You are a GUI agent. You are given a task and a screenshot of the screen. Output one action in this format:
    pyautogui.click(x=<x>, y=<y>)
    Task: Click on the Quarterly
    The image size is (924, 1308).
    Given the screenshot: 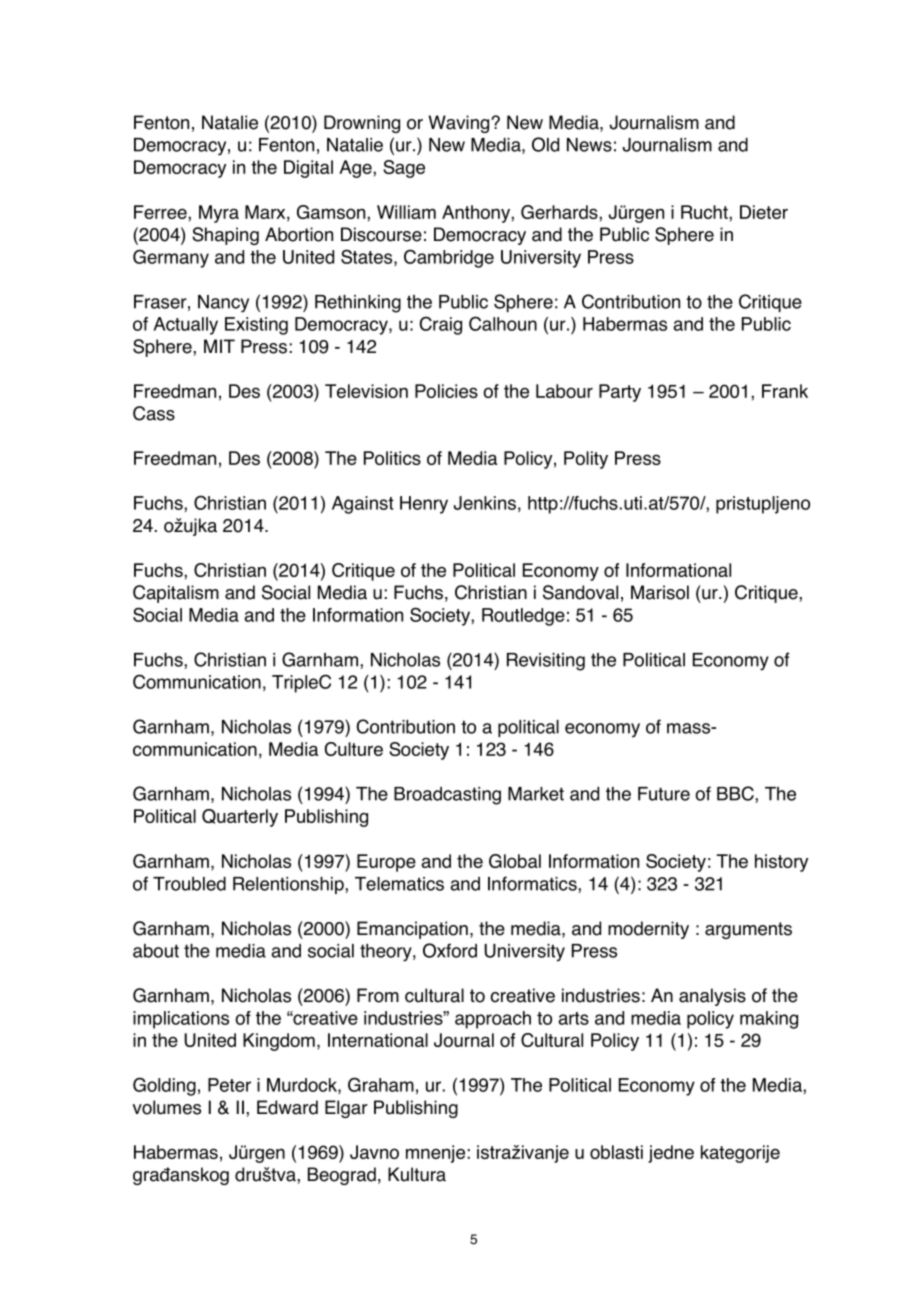 What is the action you would take?
    pyautogui.click(x=240, y=818)
